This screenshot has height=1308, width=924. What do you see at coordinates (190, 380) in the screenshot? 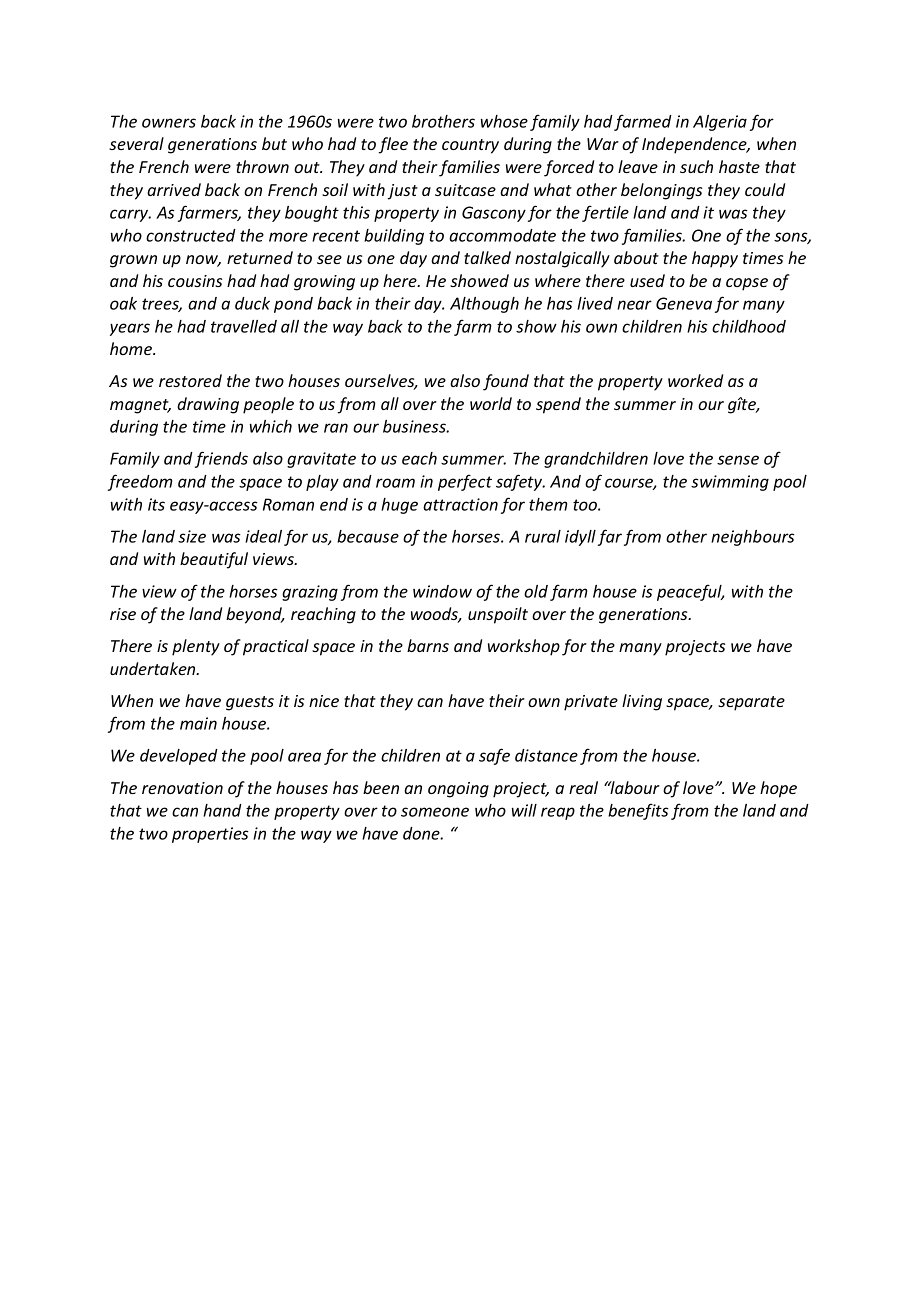
I see `restored` at bounding box center [190, 380].
